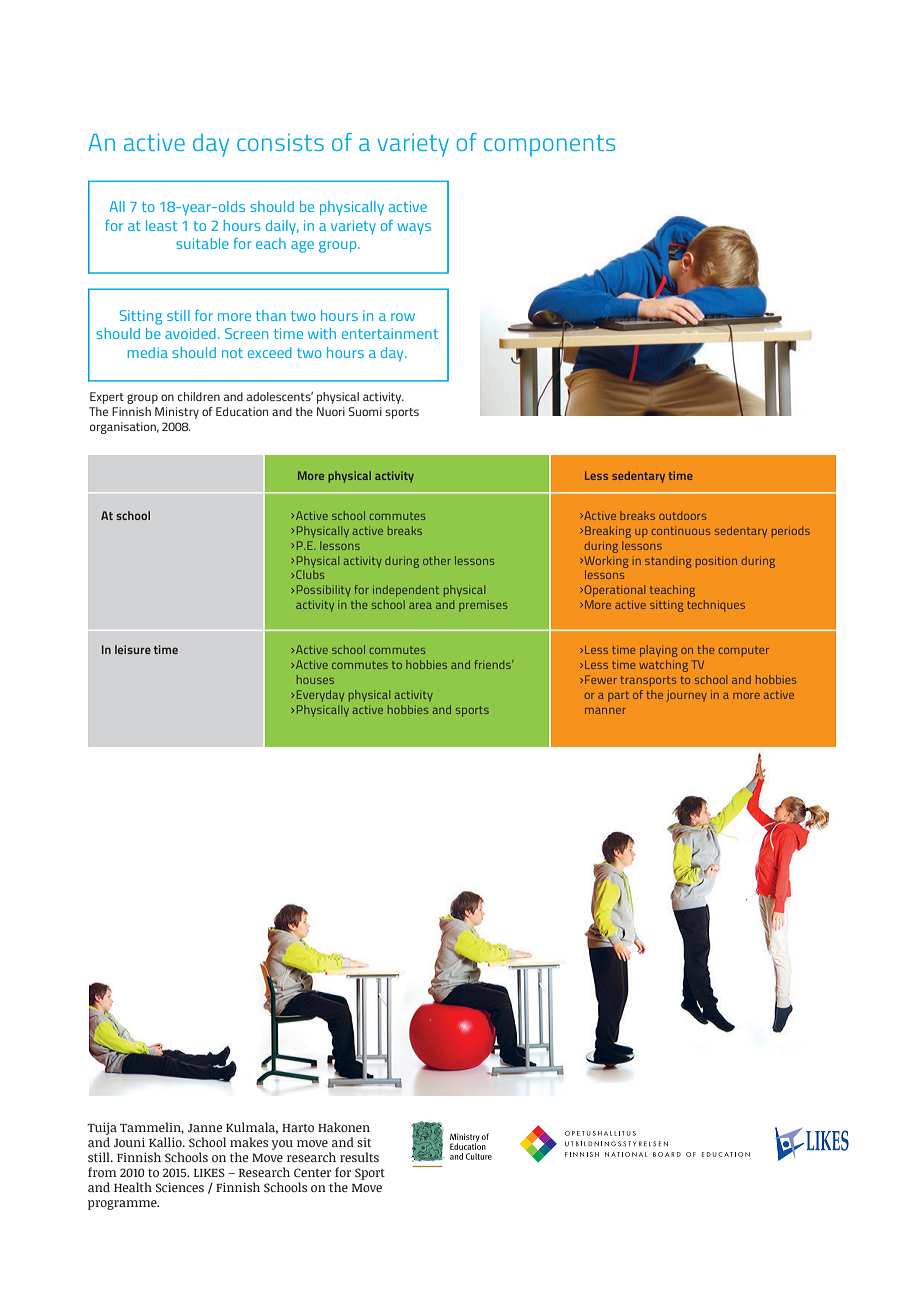 Image resolution: width=924 pixels, height=1308 pixels. I want to click on least, so click(161, 225).
